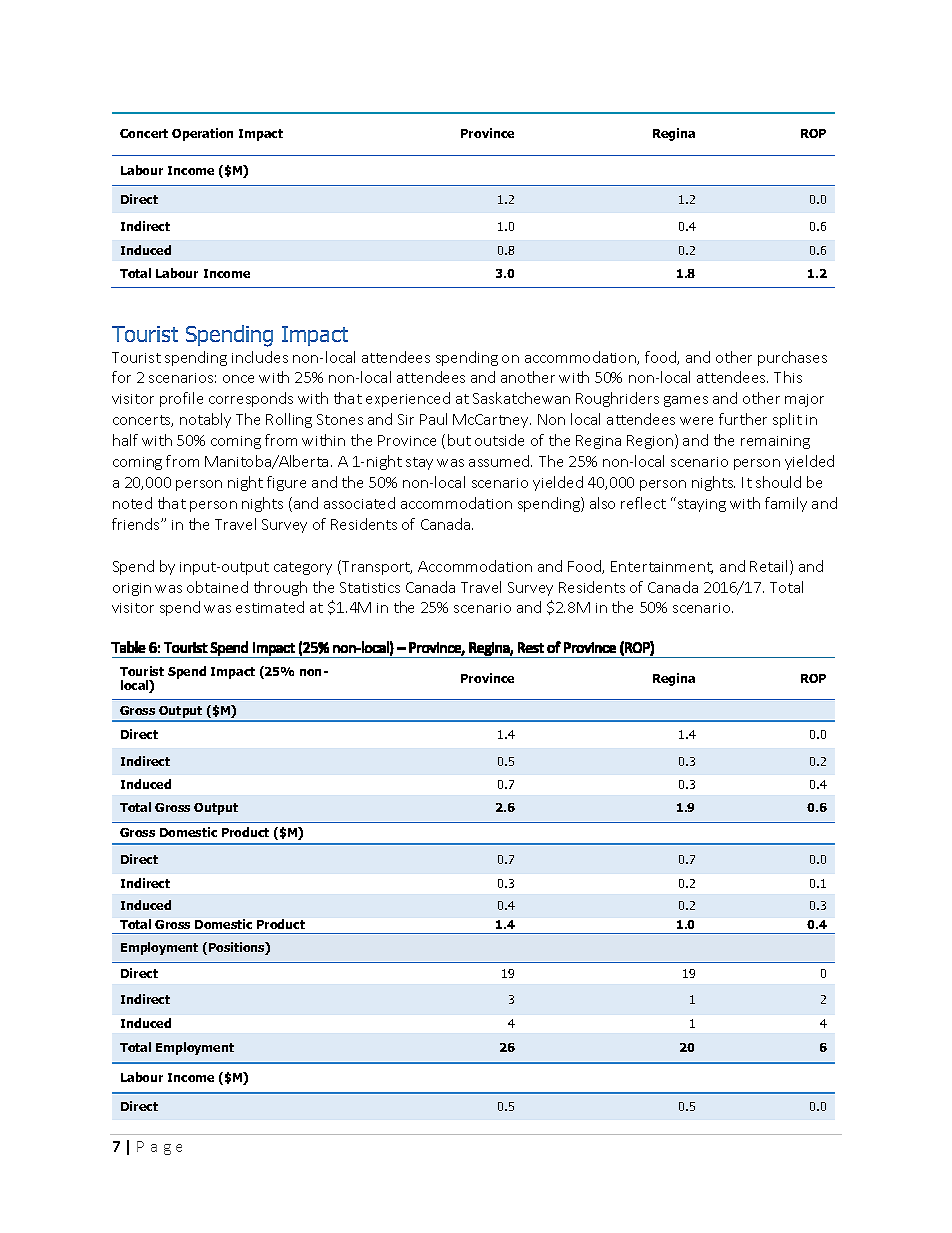 Image resolution: width=952 pixels, height=1233 pixels. Describe the element at coordinates (778, 482) in the page. I see `should` at that location.
